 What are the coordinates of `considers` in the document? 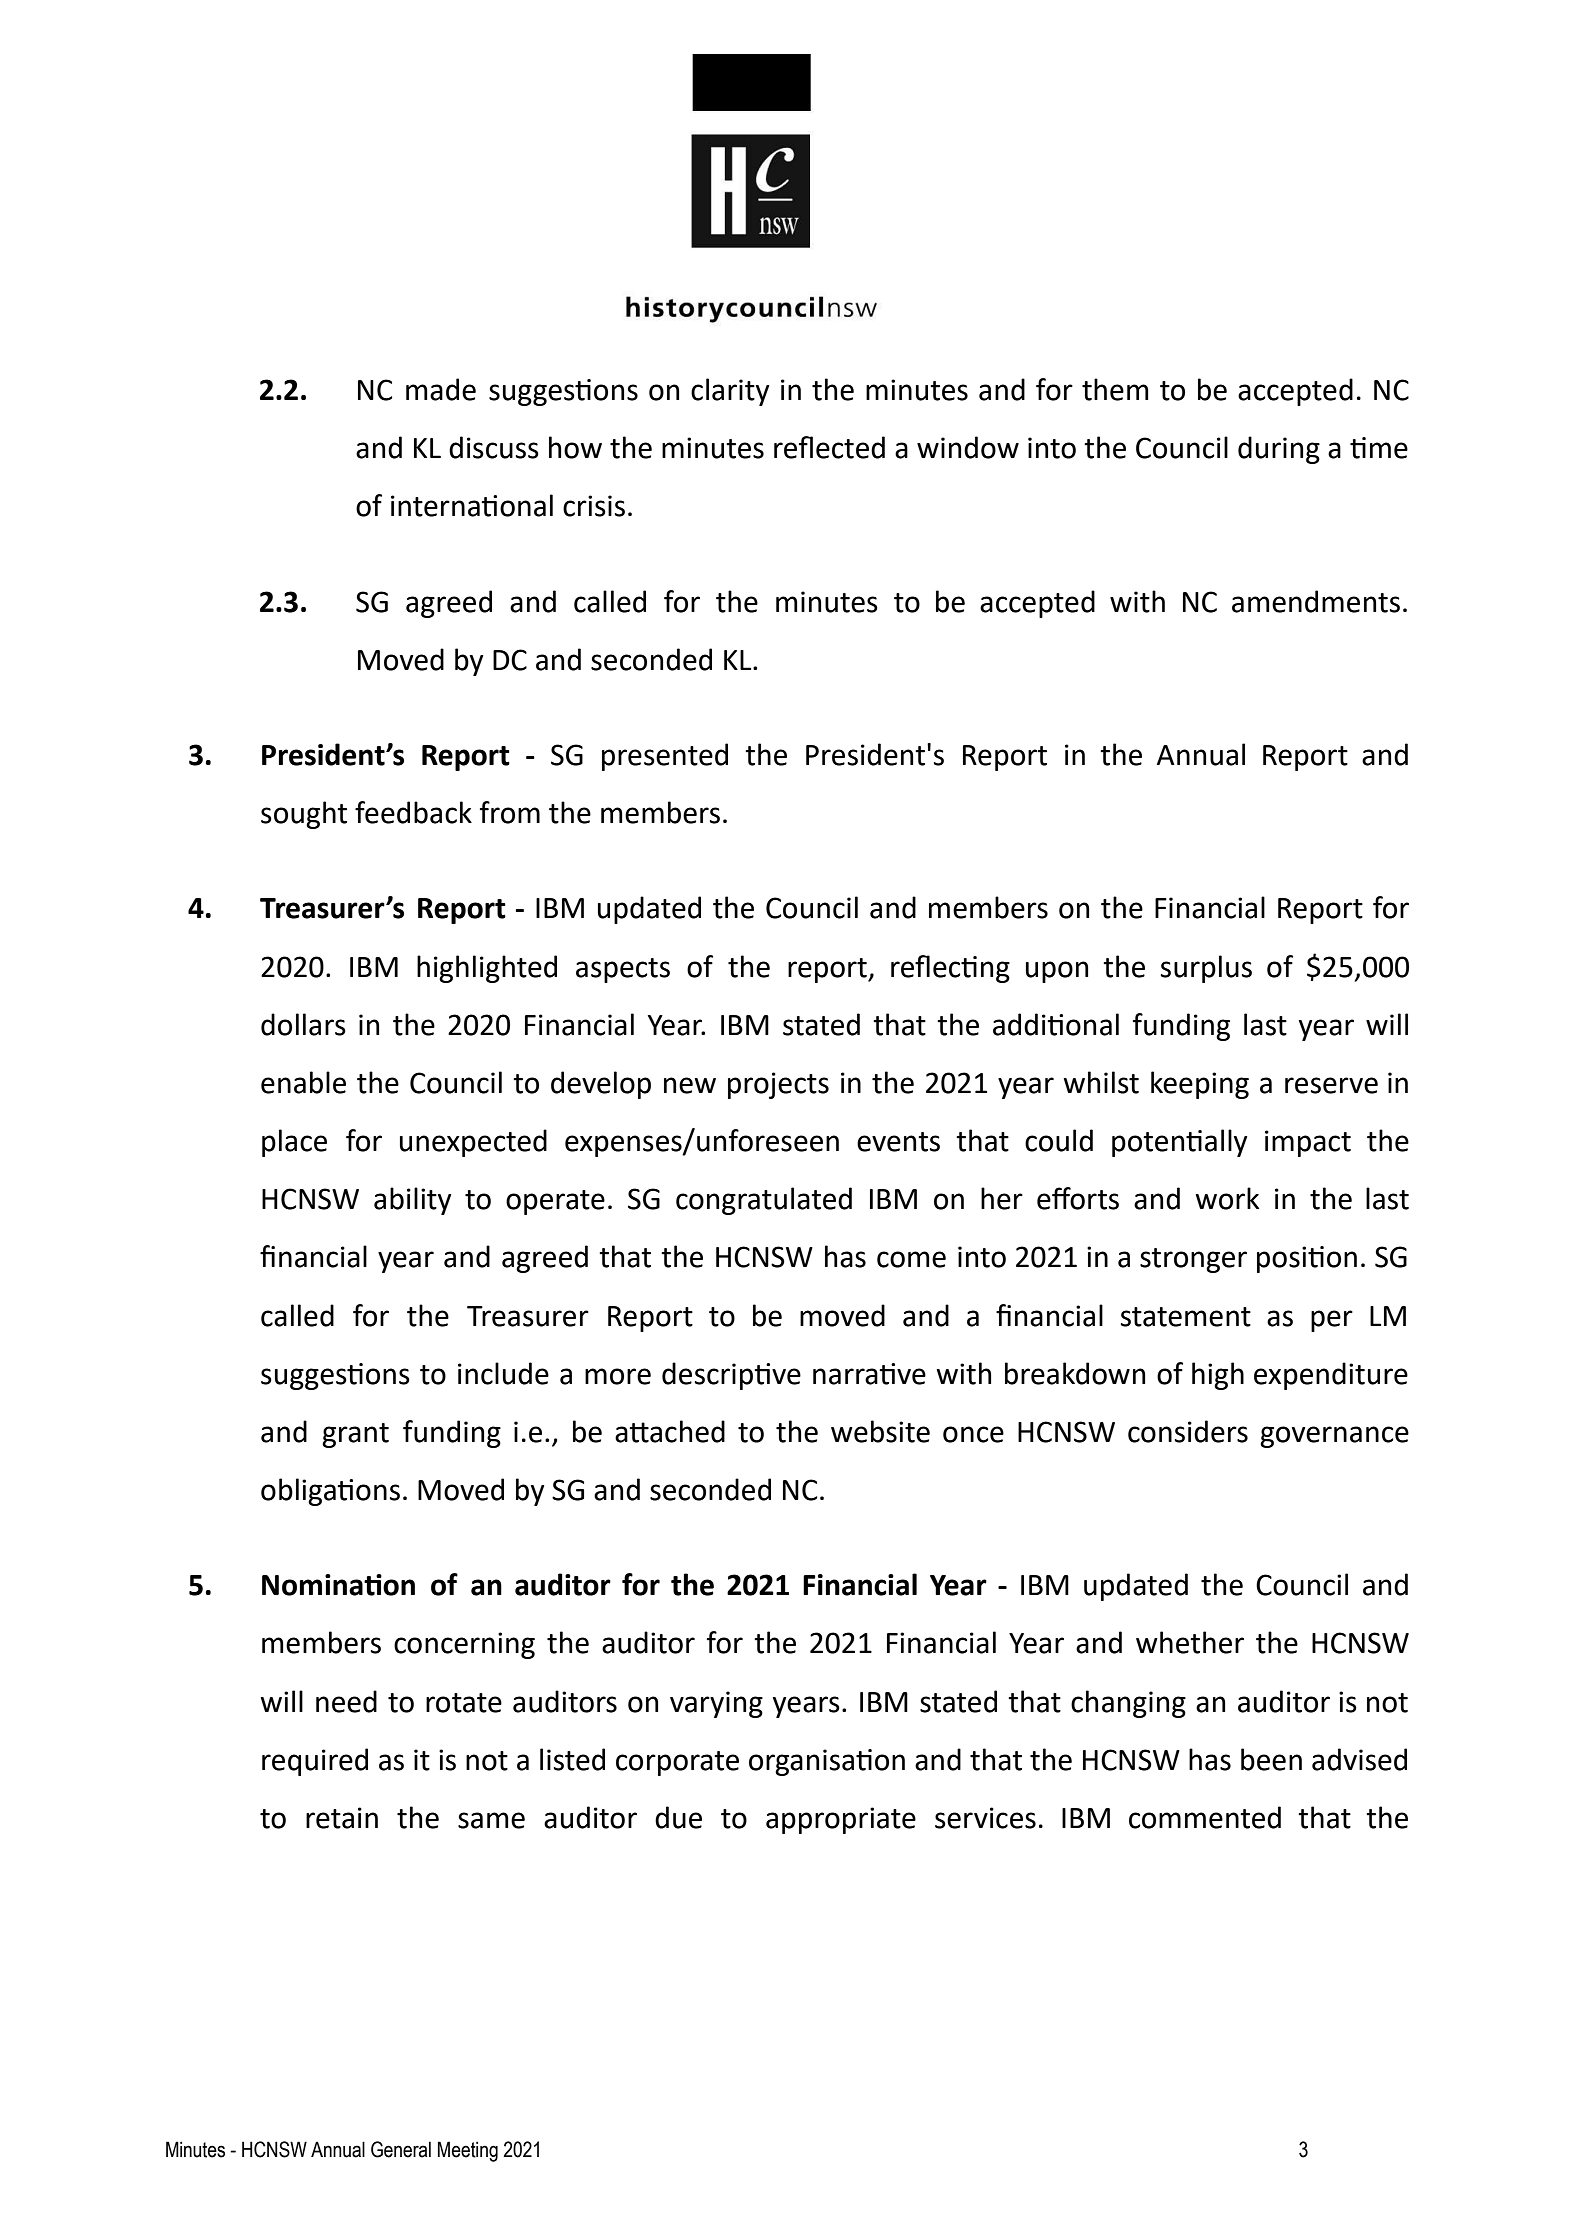 It's located at (1188, 1431).
